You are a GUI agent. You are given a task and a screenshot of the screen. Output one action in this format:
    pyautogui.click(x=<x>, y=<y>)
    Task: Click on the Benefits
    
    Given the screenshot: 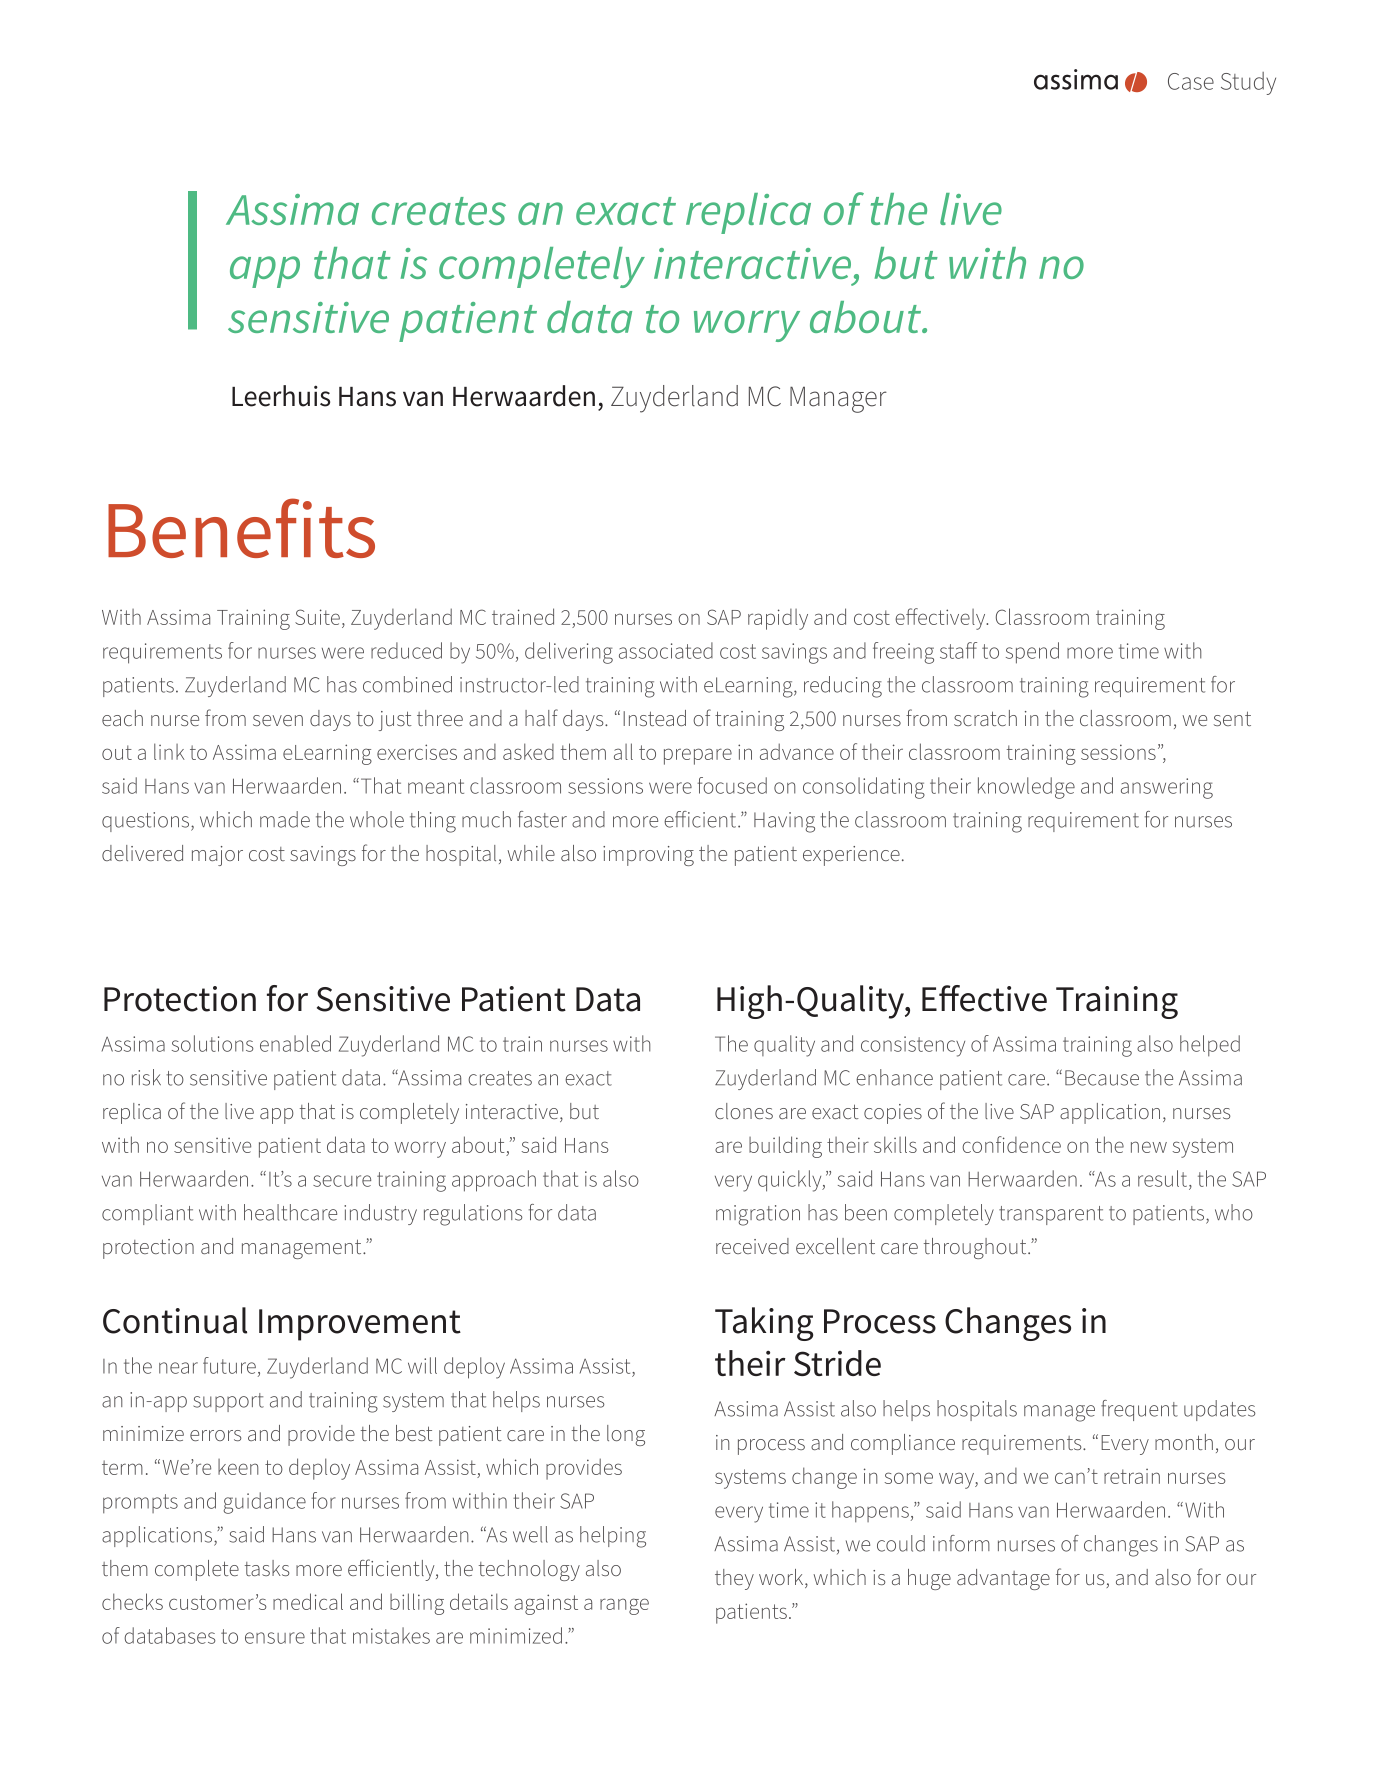 What is the action you would take?
    pyautogui.click(x=241, y=528)
